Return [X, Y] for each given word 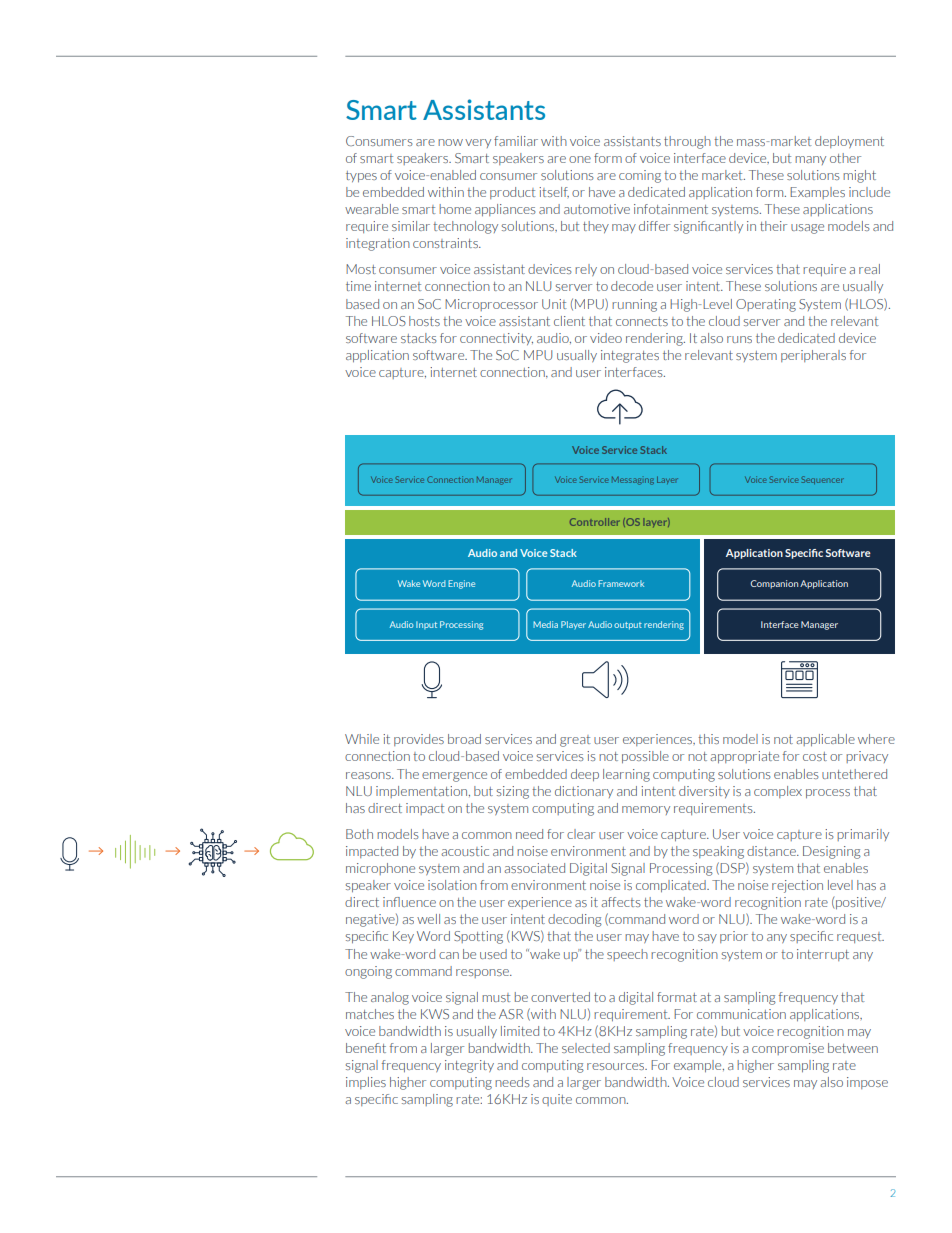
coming [640, 176]
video [606, 338]
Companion [774, 584]
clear [581, 834]
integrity [469, 1066]
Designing [832, 852]
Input [426, 625]
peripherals [813, 356]
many [810, 160]
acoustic [465, 851]
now [450, 142]
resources [617, 1066]
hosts [424, 321]
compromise [788, 1049]
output [628, 626]
